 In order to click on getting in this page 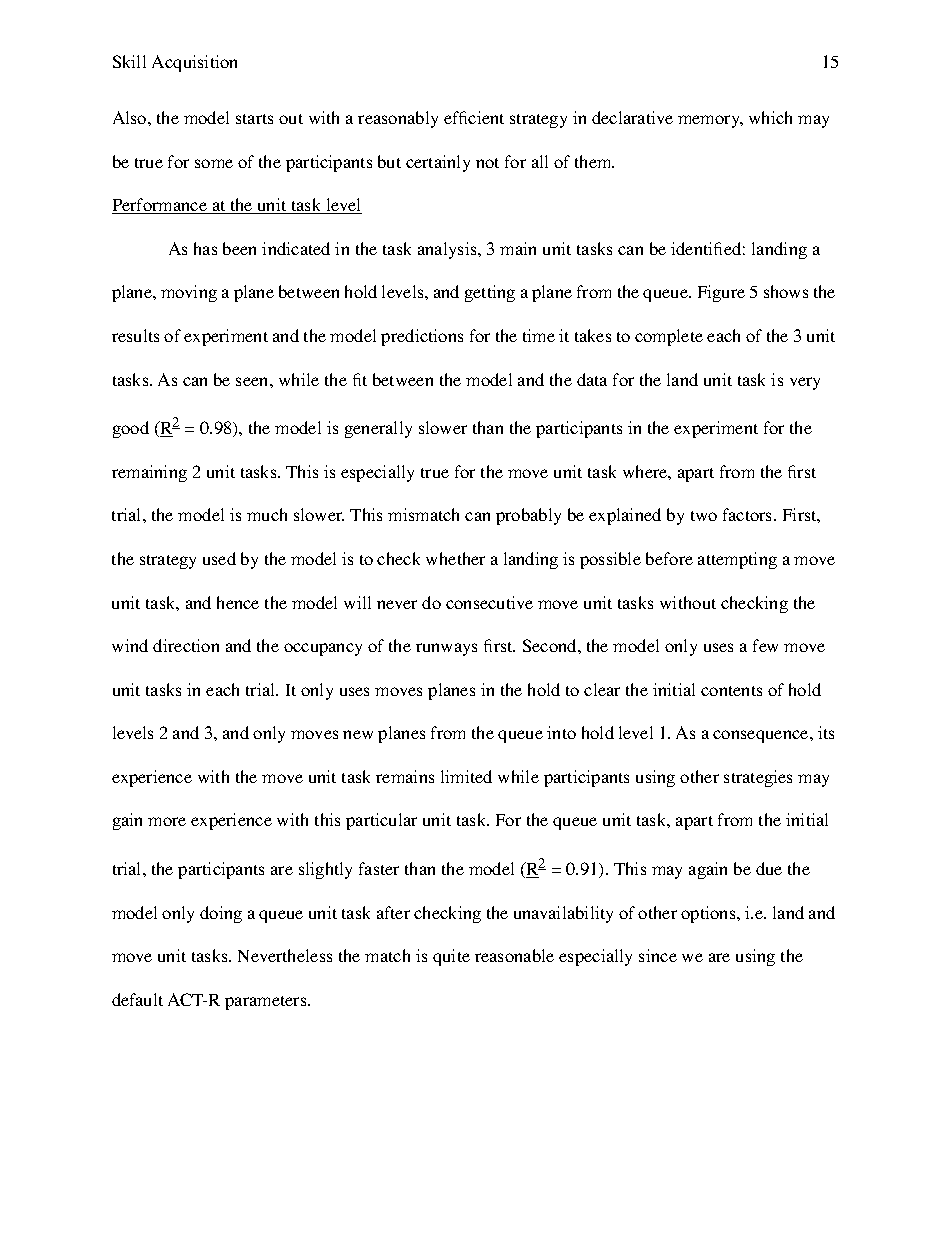, I will do `click(490, 293)`.
